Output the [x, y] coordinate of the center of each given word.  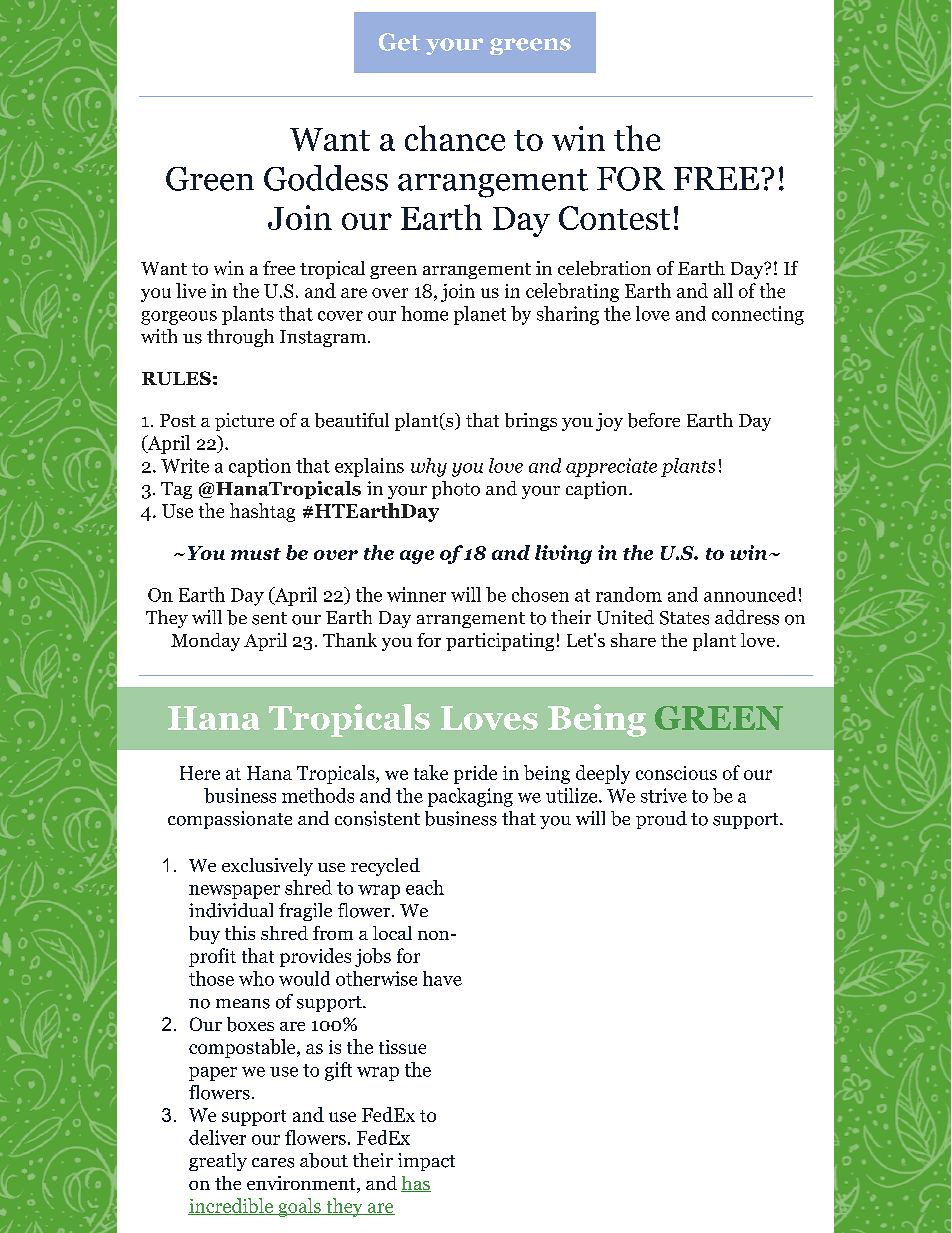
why [429, 467]
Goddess [326, 178]
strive [664, 795]
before [654, 420]
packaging [470, 797]
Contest [614, 218]
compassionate [230, 820]
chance [455, 138]
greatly [218, 1162]
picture [244, 422]
